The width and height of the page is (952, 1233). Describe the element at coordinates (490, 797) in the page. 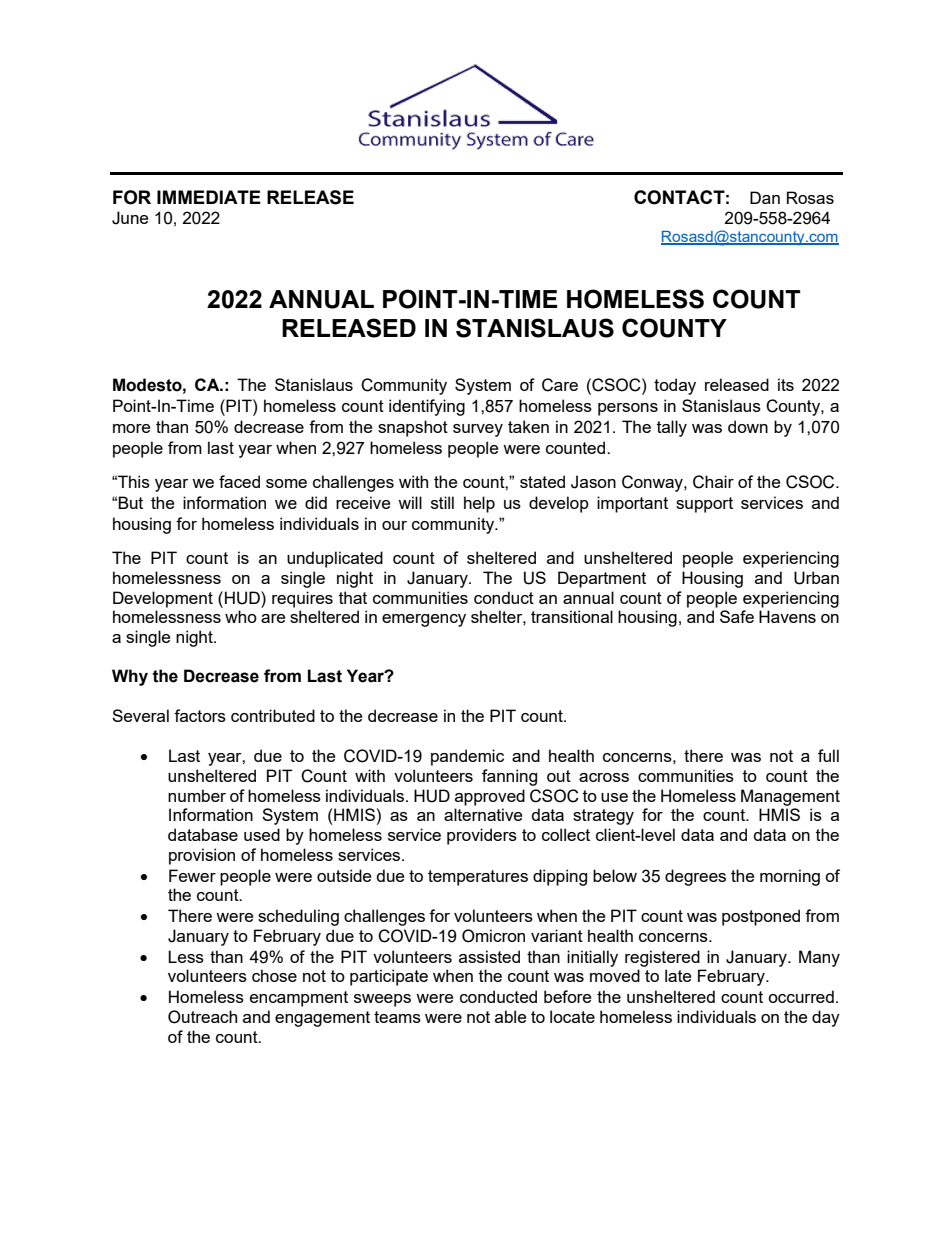

I see `approved` at that location.
